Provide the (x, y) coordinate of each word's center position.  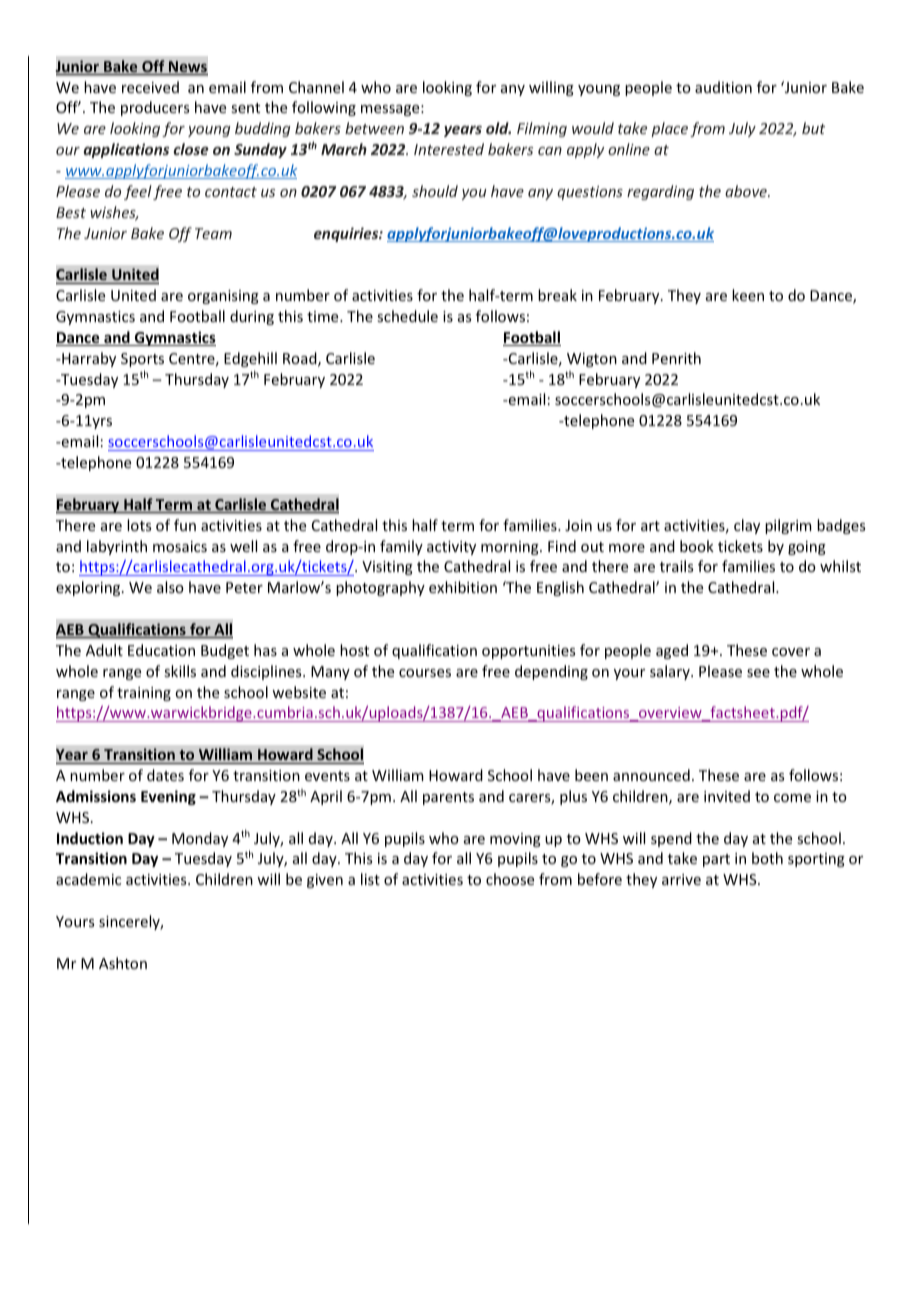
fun (185, 525)
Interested (449, 149)
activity (451, 548)
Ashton (123, 963)
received (150, 87)
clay (747, 526)
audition (723, 87)
